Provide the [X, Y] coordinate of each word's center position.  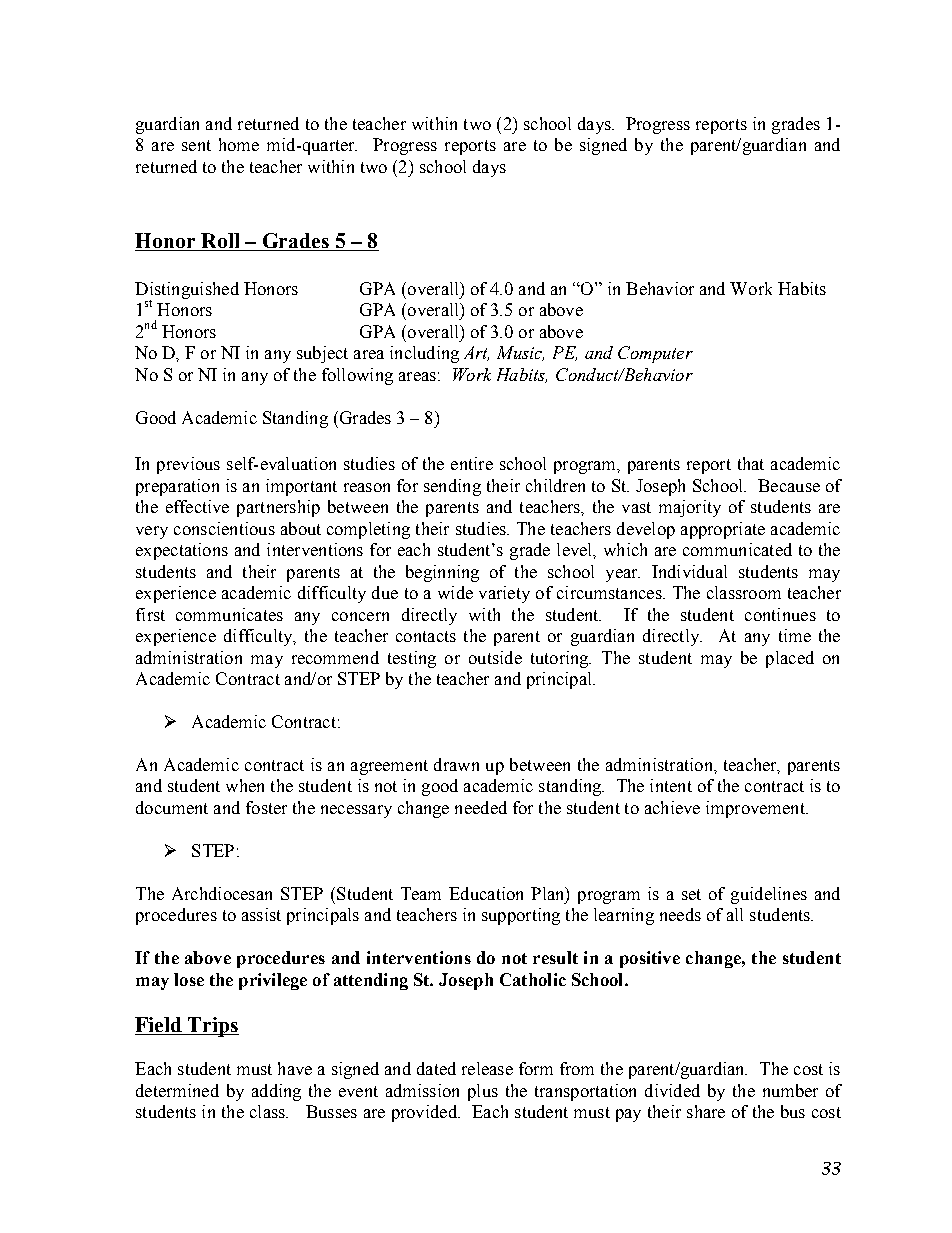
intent [671, 785]
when [245, 785]
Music [520, 353]
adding [276, 1092]
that [751, 463]
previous [188, 465]
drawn [456, 764]
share [706, 1111]
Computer [655, 354]
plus [483, 1092]
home [239, 144]
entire [472, 463]
